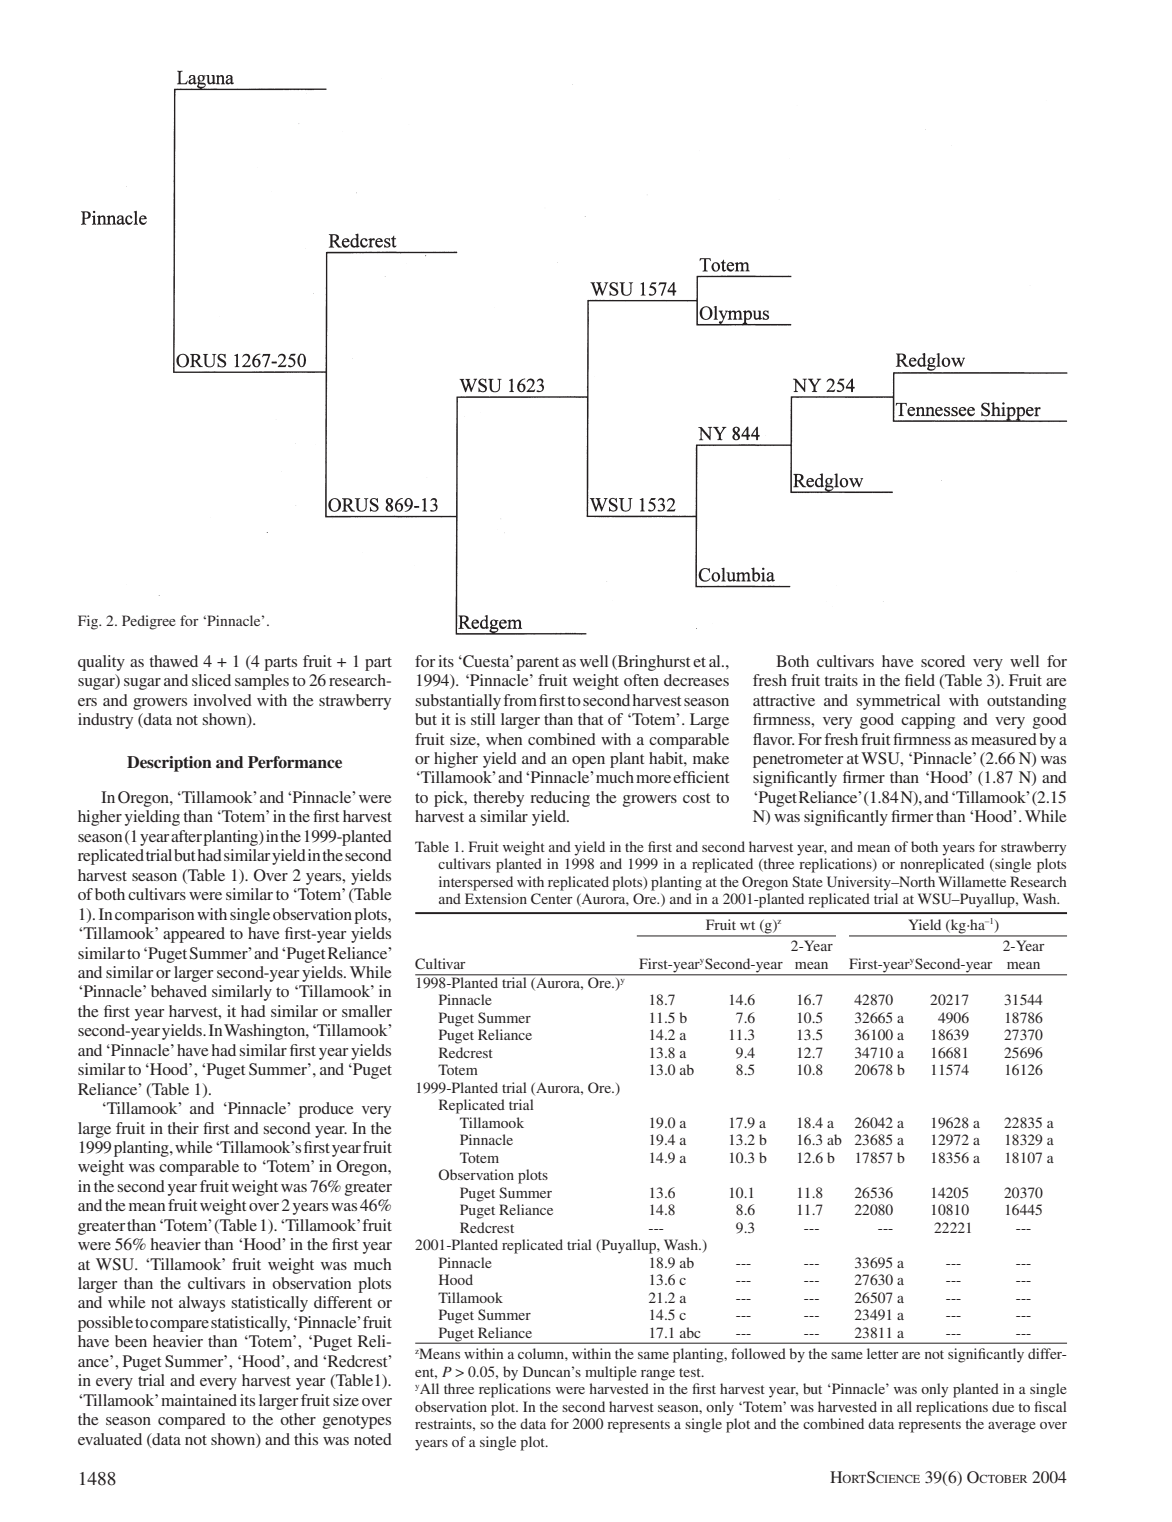  What do you see at coordinates (326, 1110) in the screenshot?
I see `produce` at bounding box center [326, 1110].
